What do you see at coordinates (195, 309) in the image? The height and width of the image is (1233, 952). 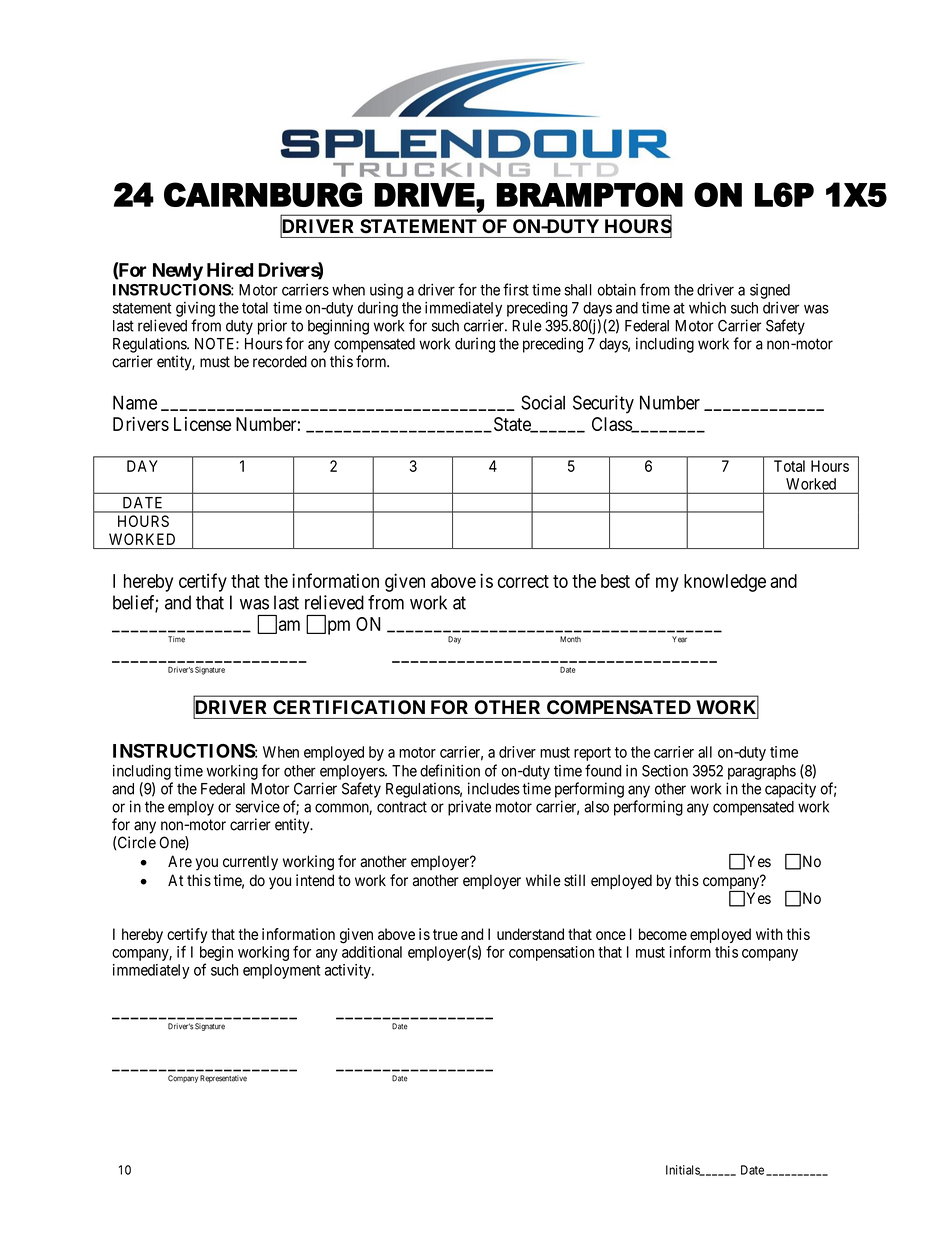 I see `giving` at bounding box center [195, 309].
